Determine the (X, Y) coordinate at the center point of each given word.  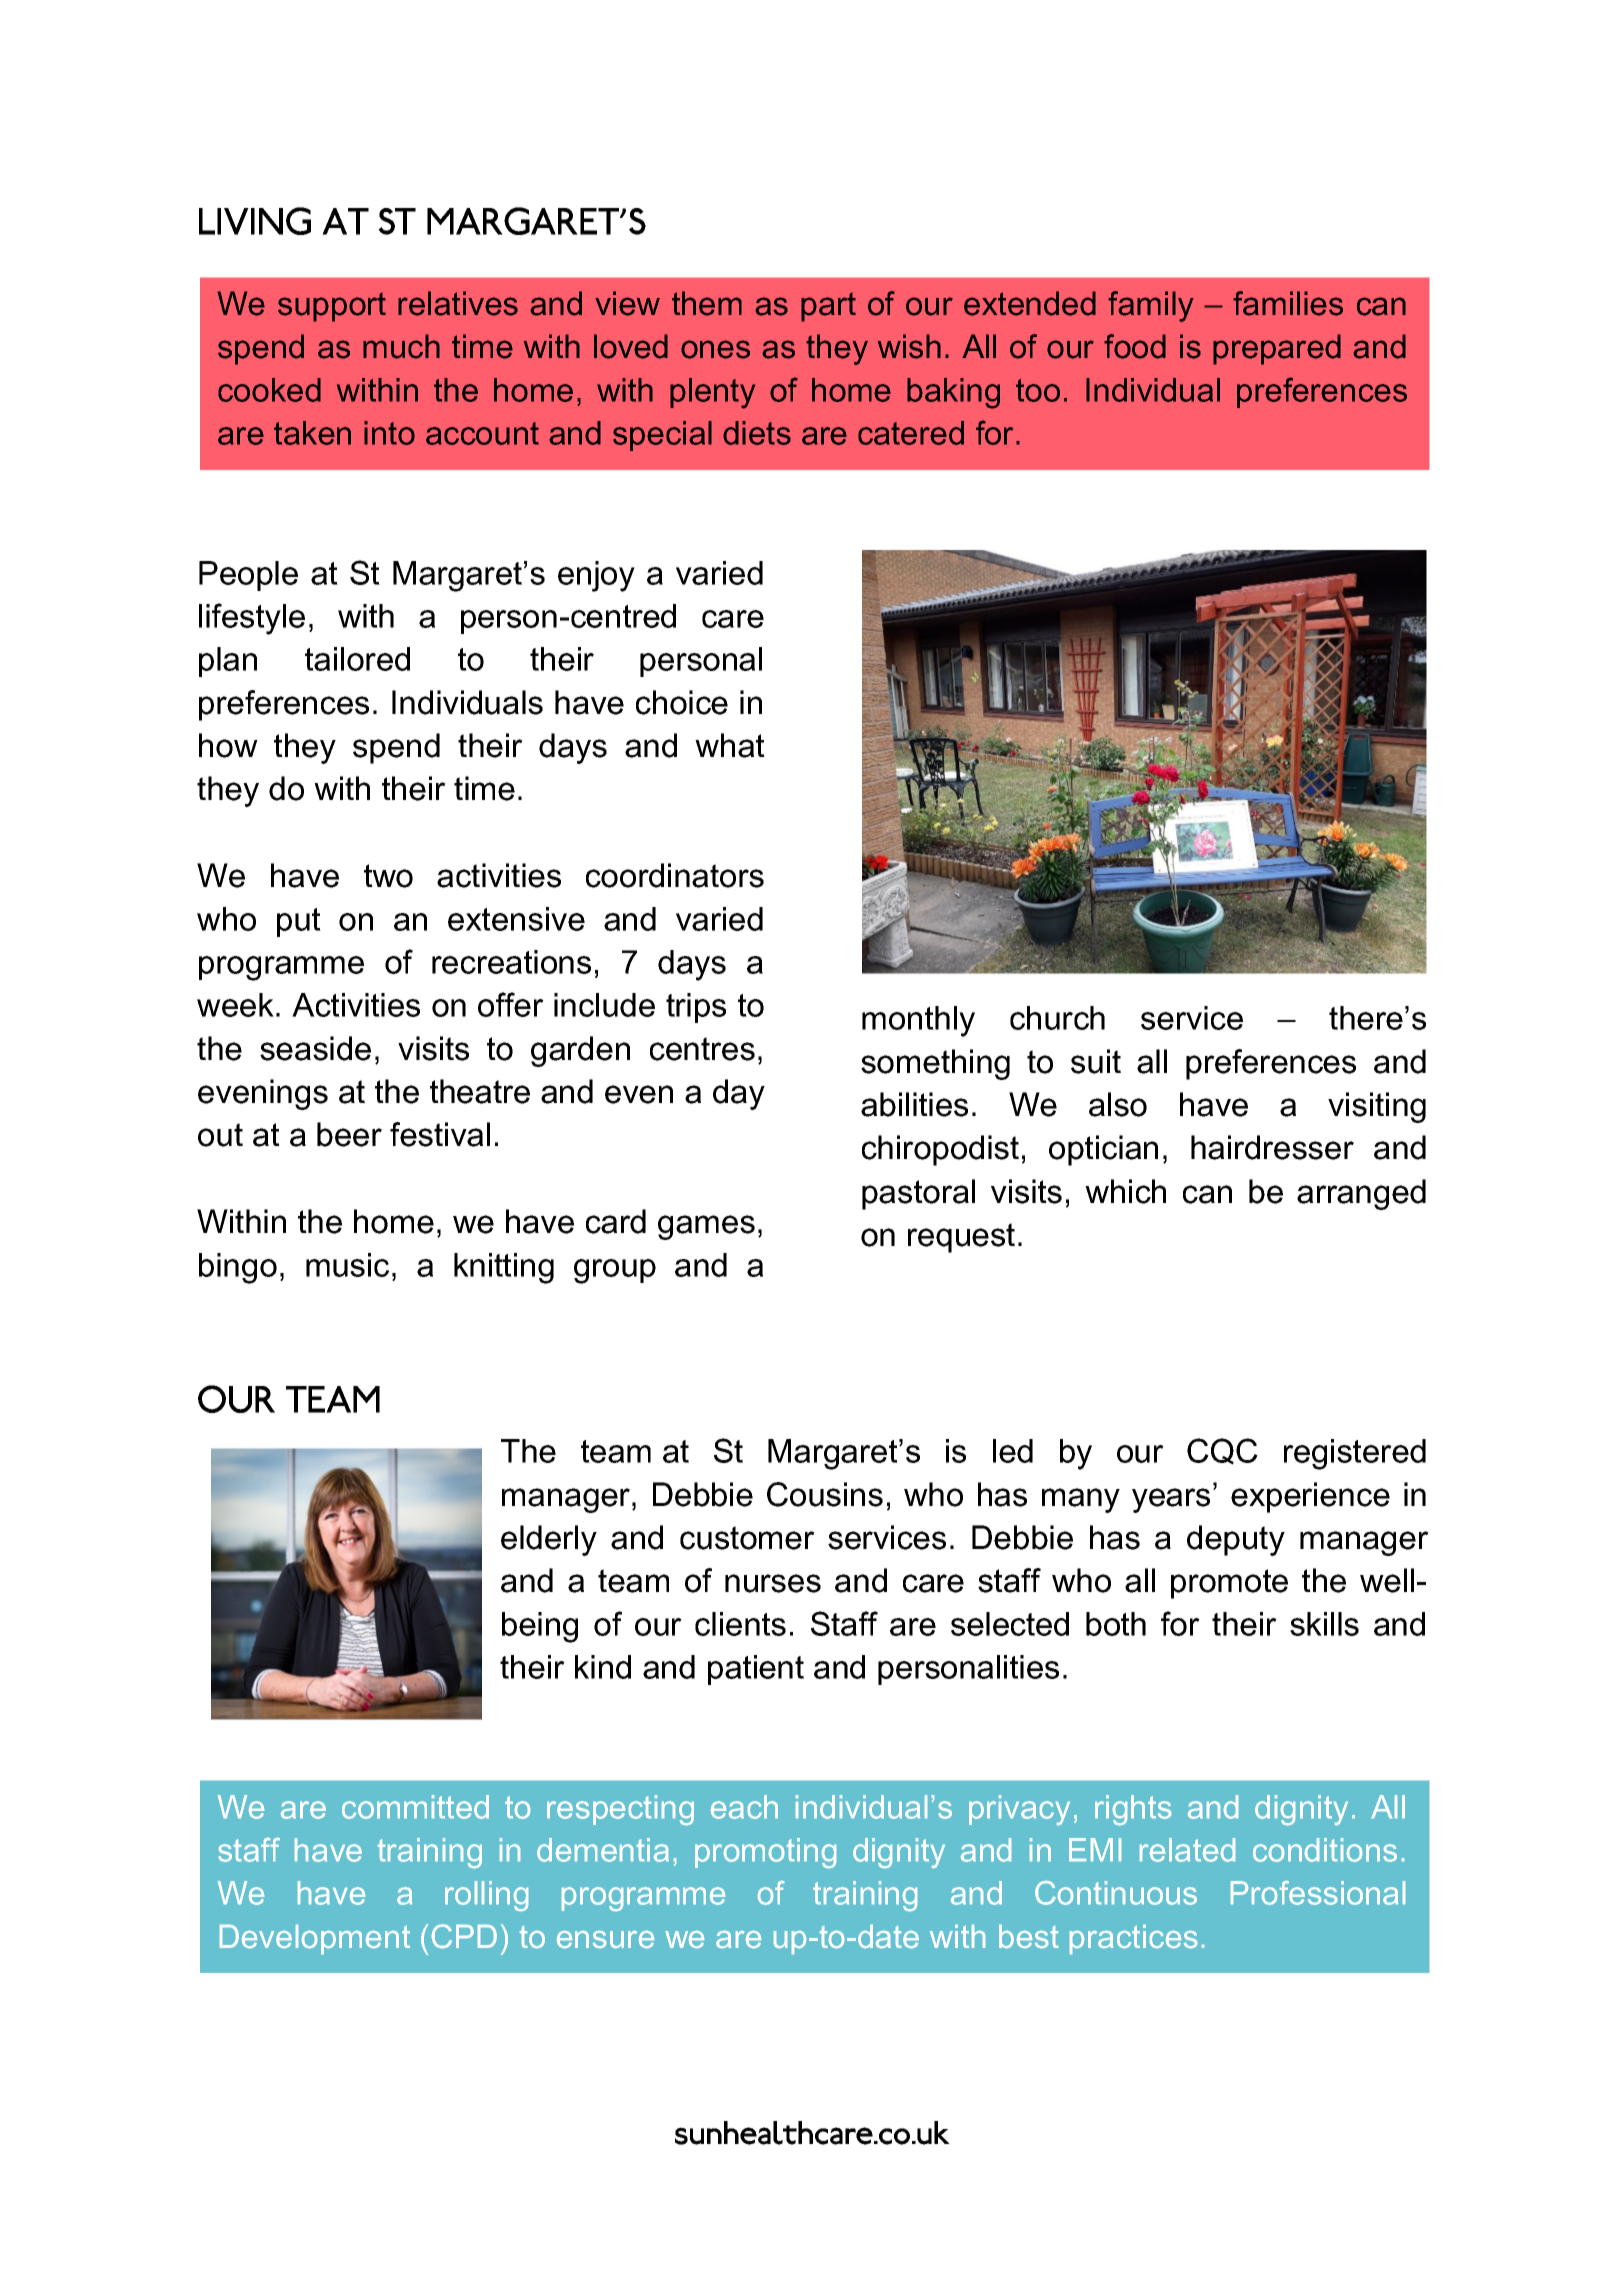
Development (315, 1939)
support (332, 307)
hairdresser (1272, 1147)
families (1288, 303)
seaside (315, 1048)
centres (702, 1049)
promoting (765, 1853)
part (828, 307)
